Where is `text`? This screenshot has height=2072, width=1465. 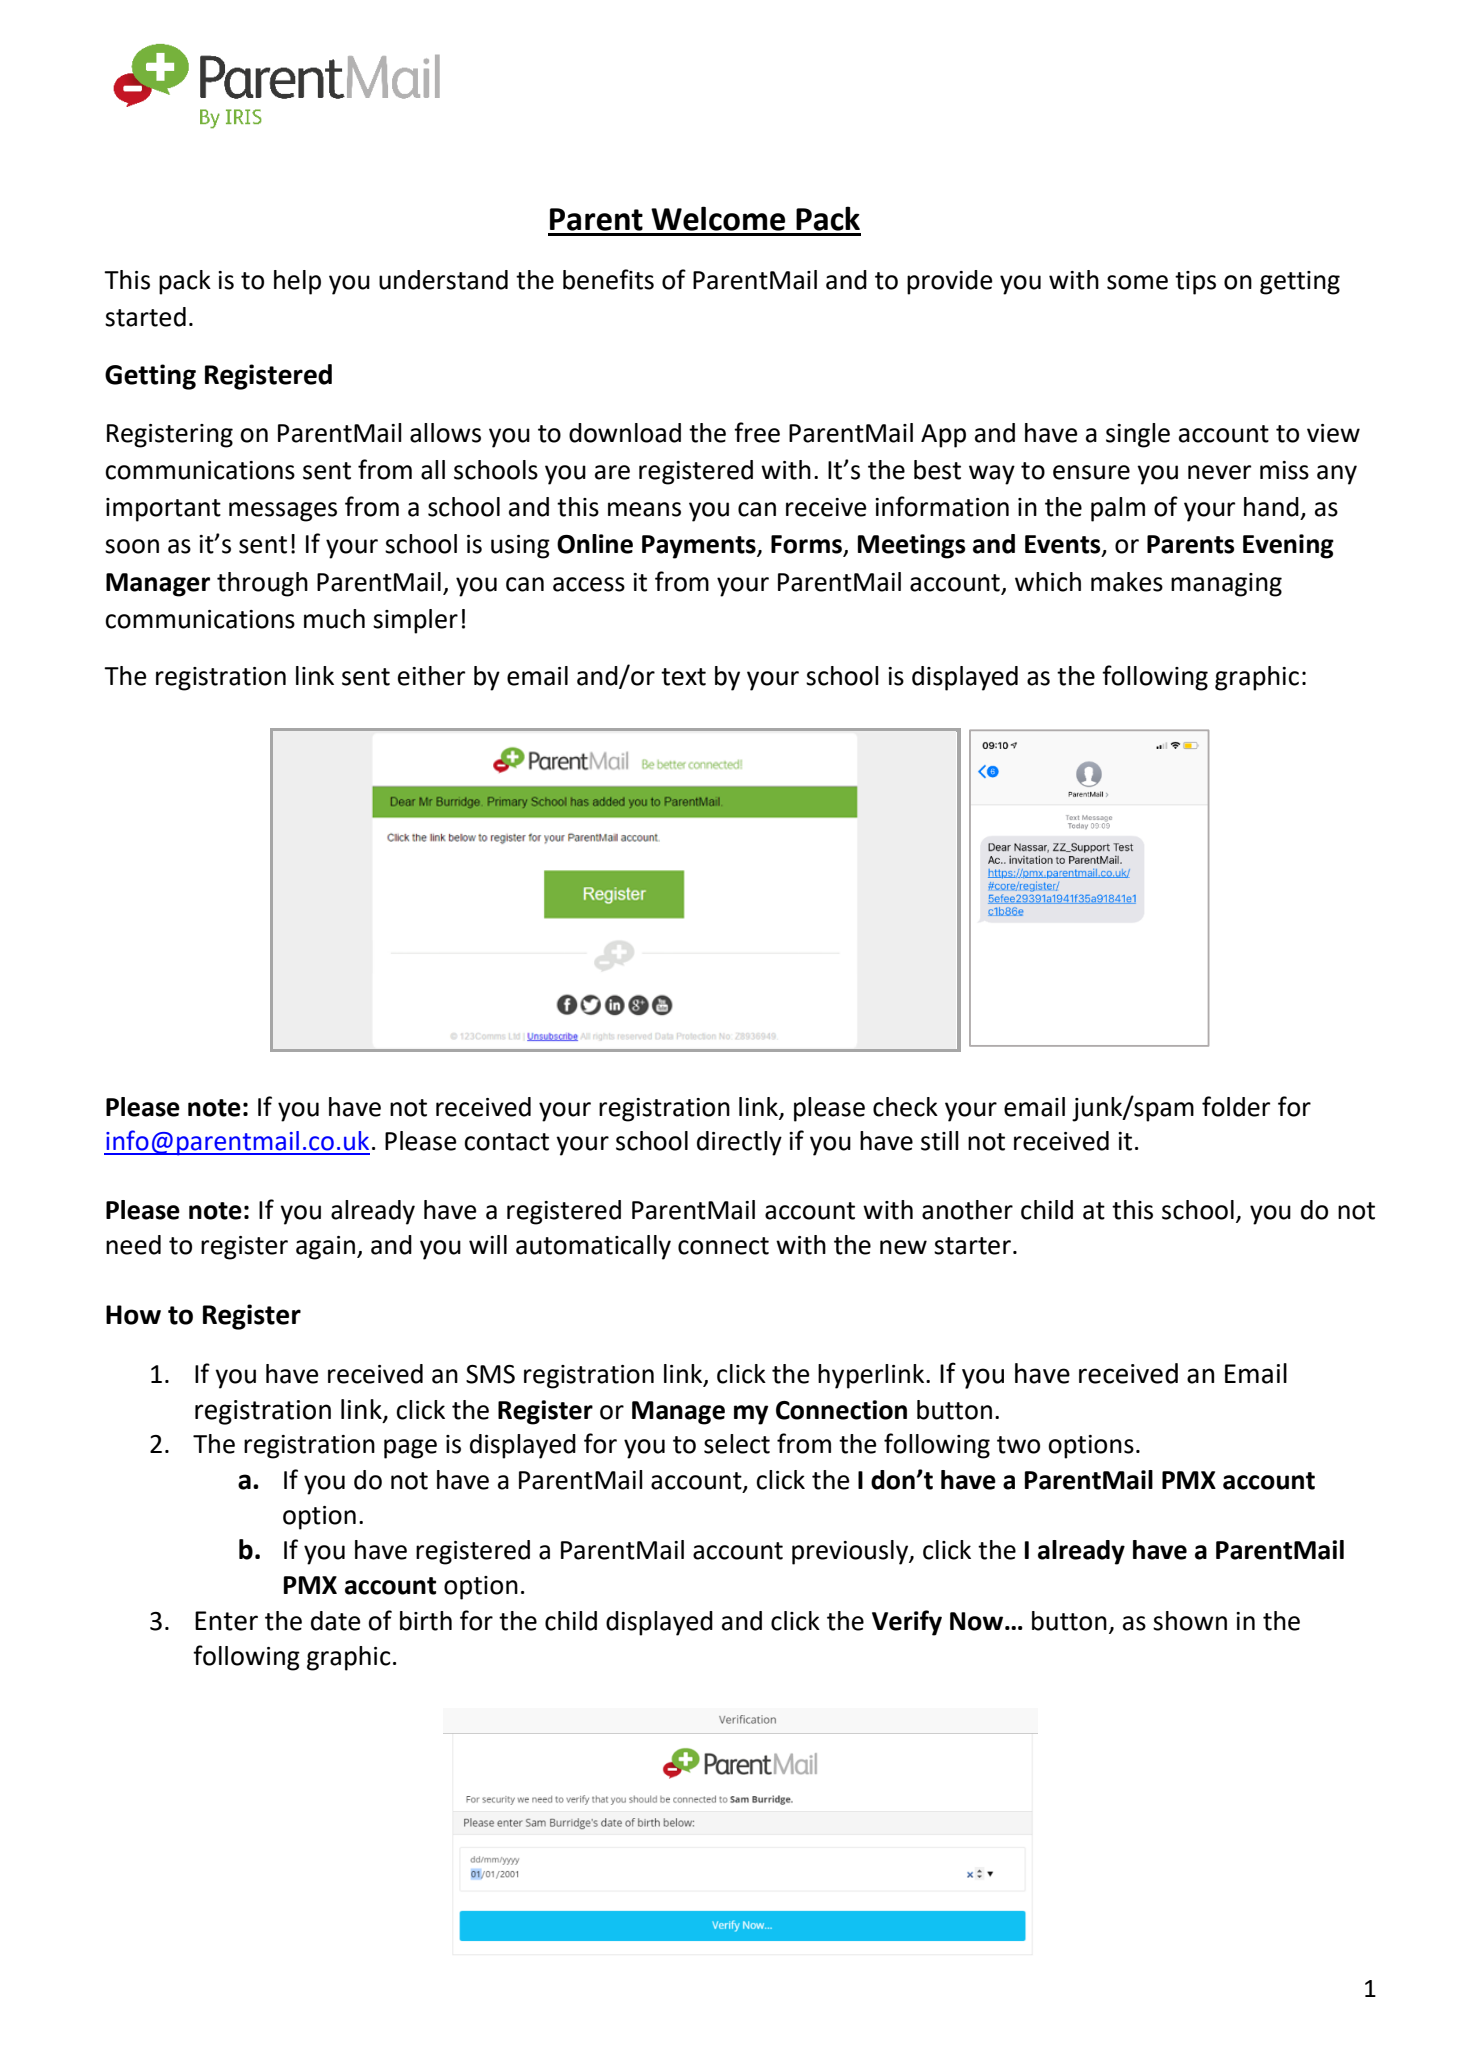 text is located at coordinates (683, 677).
